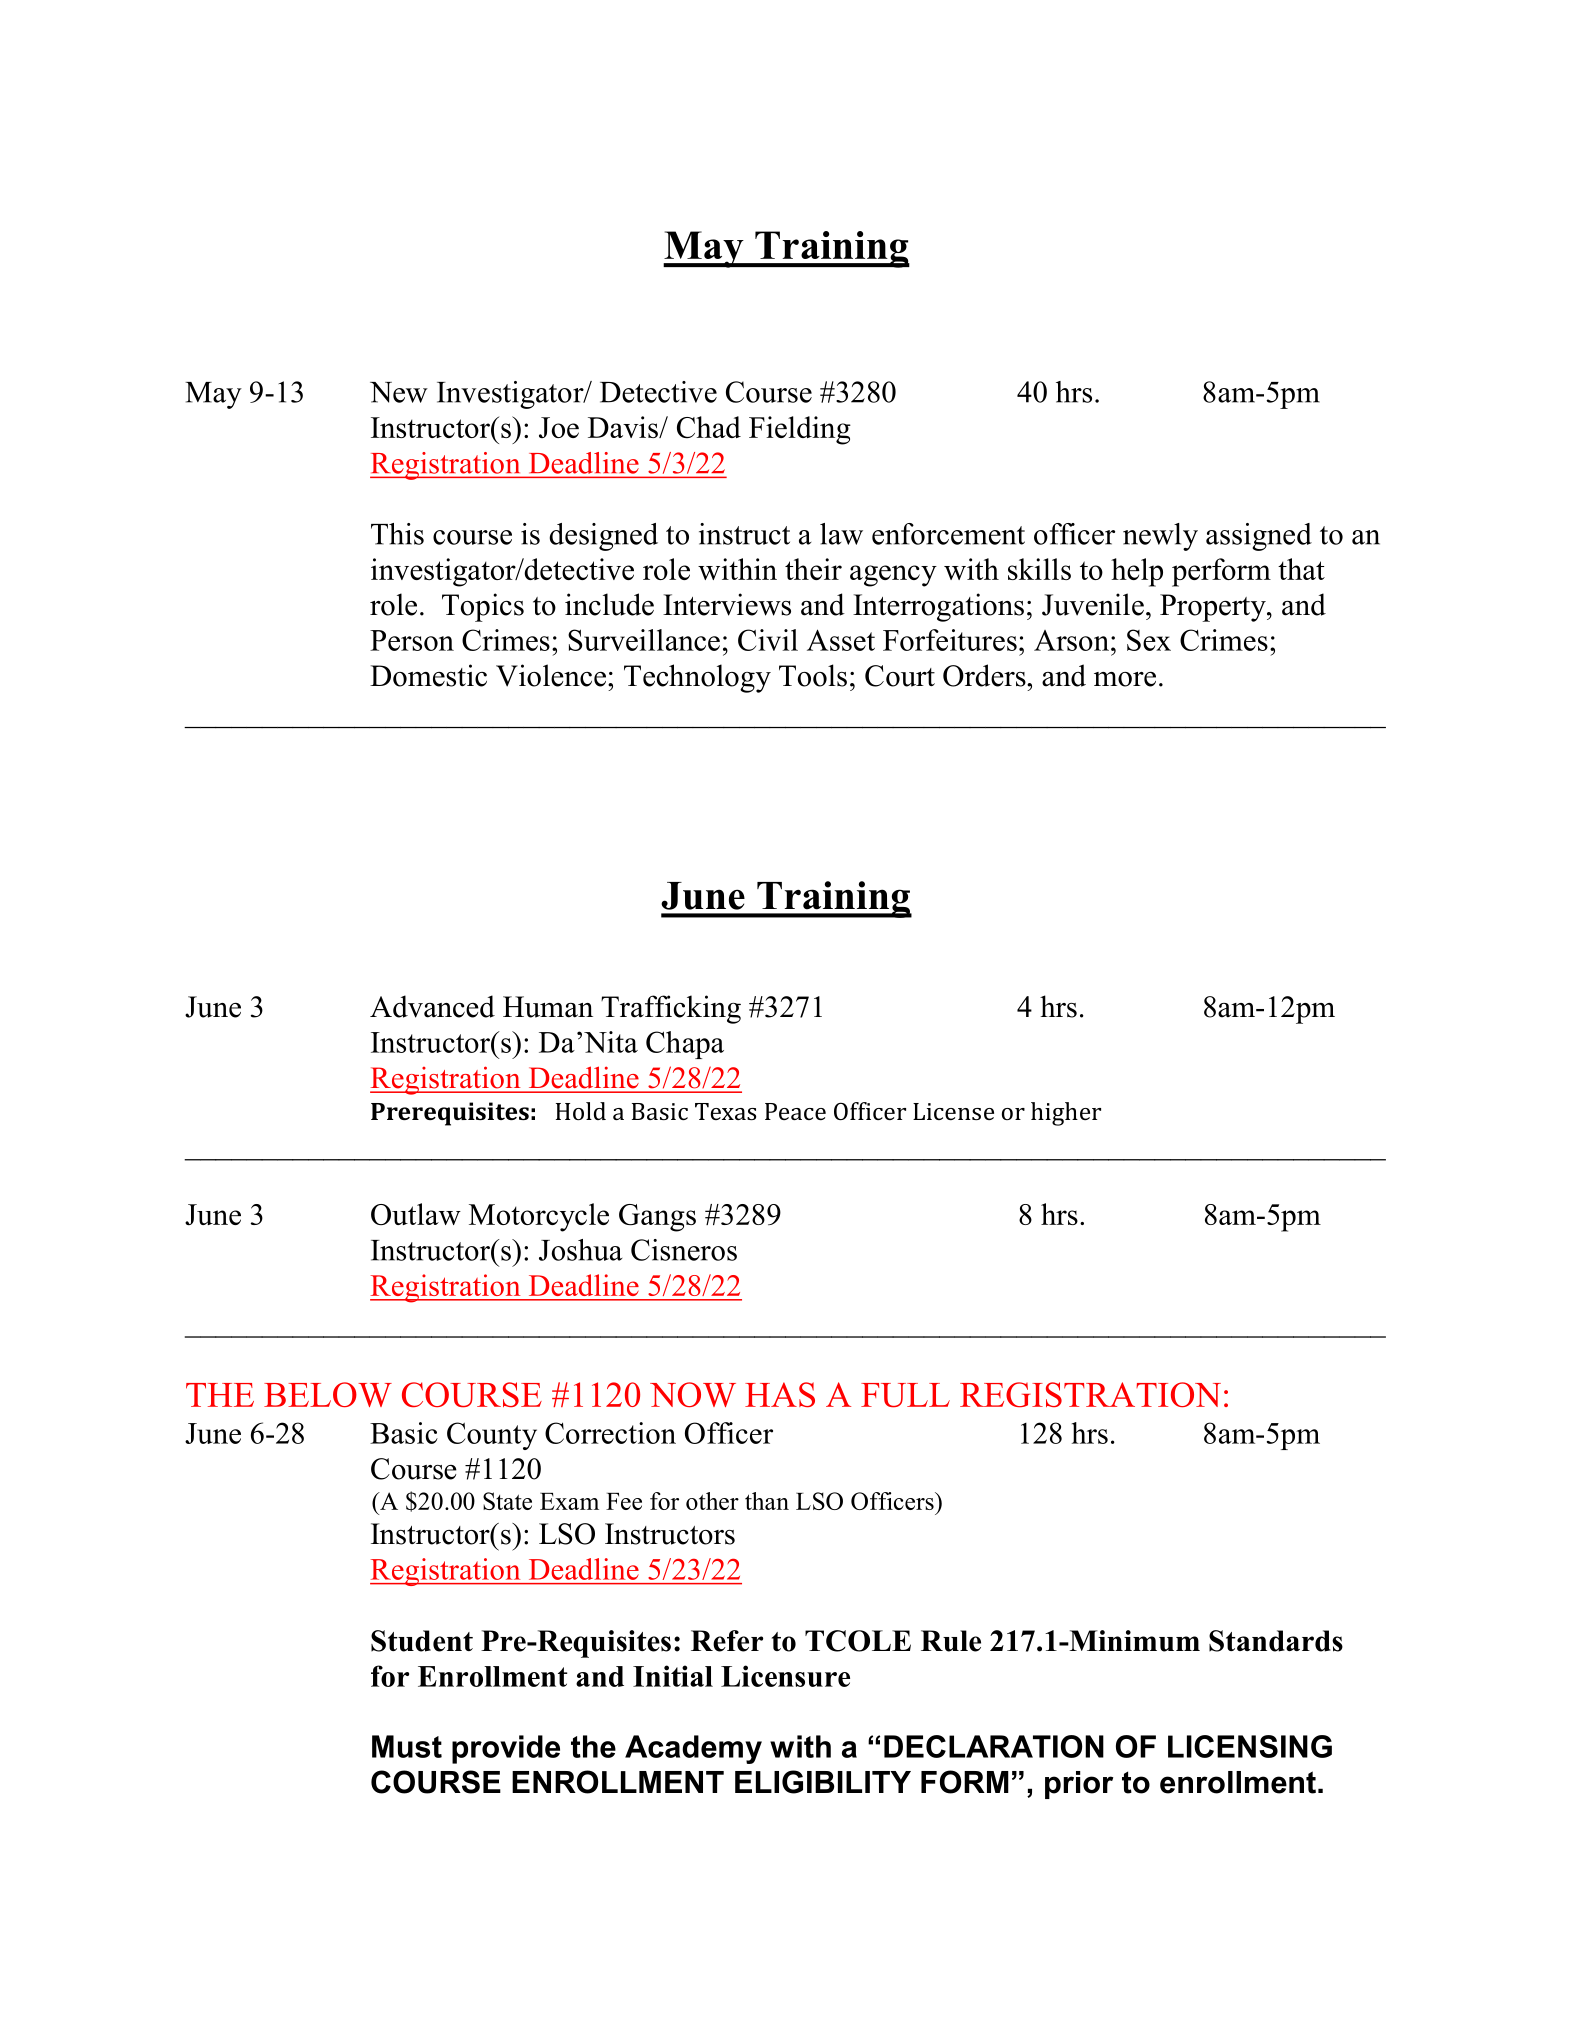  Describe the element at coordinates (905, 1395) in the document. I see `FULL` at that location.
